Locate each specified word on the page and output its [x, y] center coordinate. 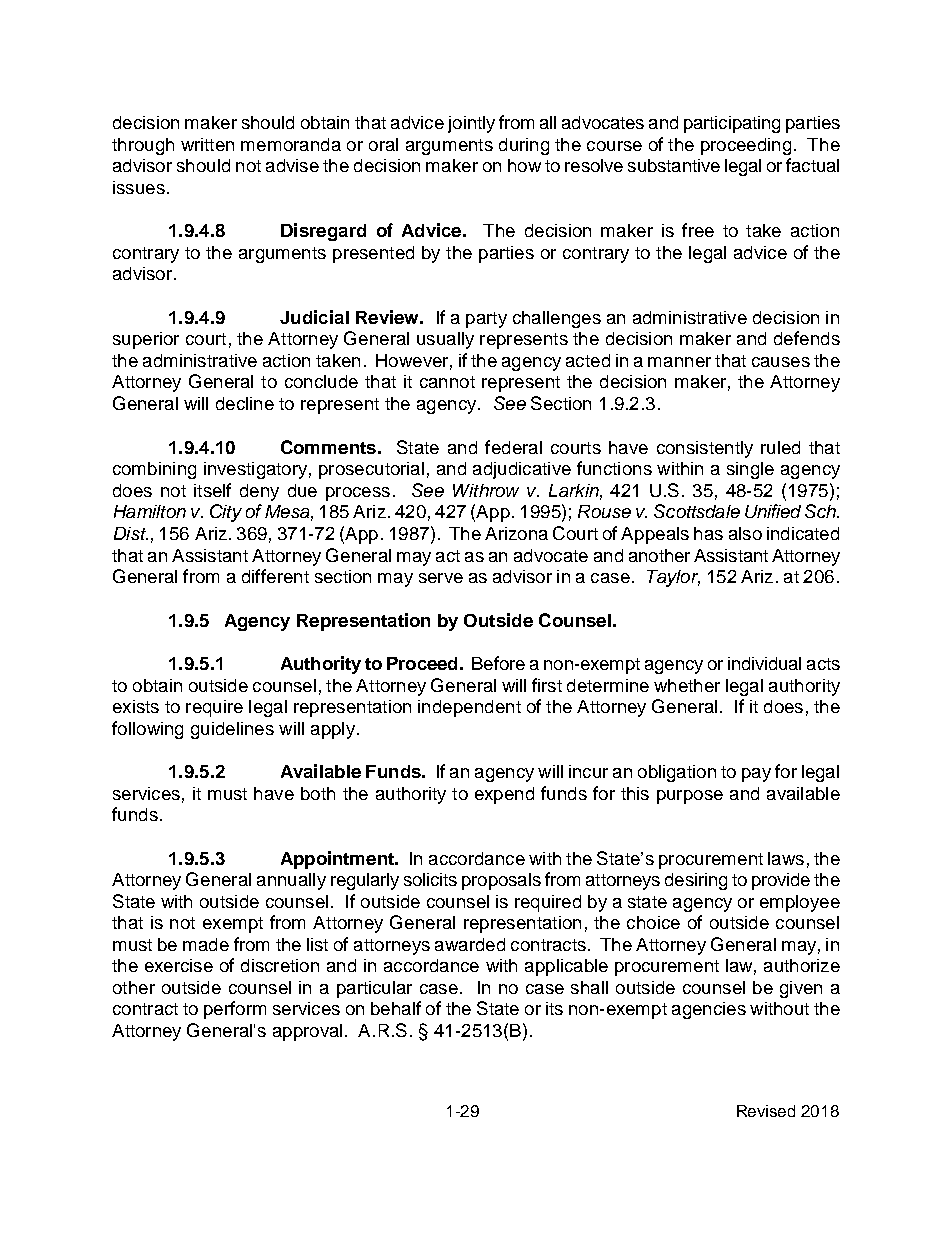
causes [781, 362]
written [207, 144]
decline [245, 403]
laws [786, 858]
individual [764, 663]
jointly [471, 124]
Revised [766, 1111]
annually [291, 881]
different [275, 576]
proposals [501, 881]
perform [235, 1010]
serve [441, 578]
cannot [447, 382]
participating [732, 124]
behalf [396, 1008]
